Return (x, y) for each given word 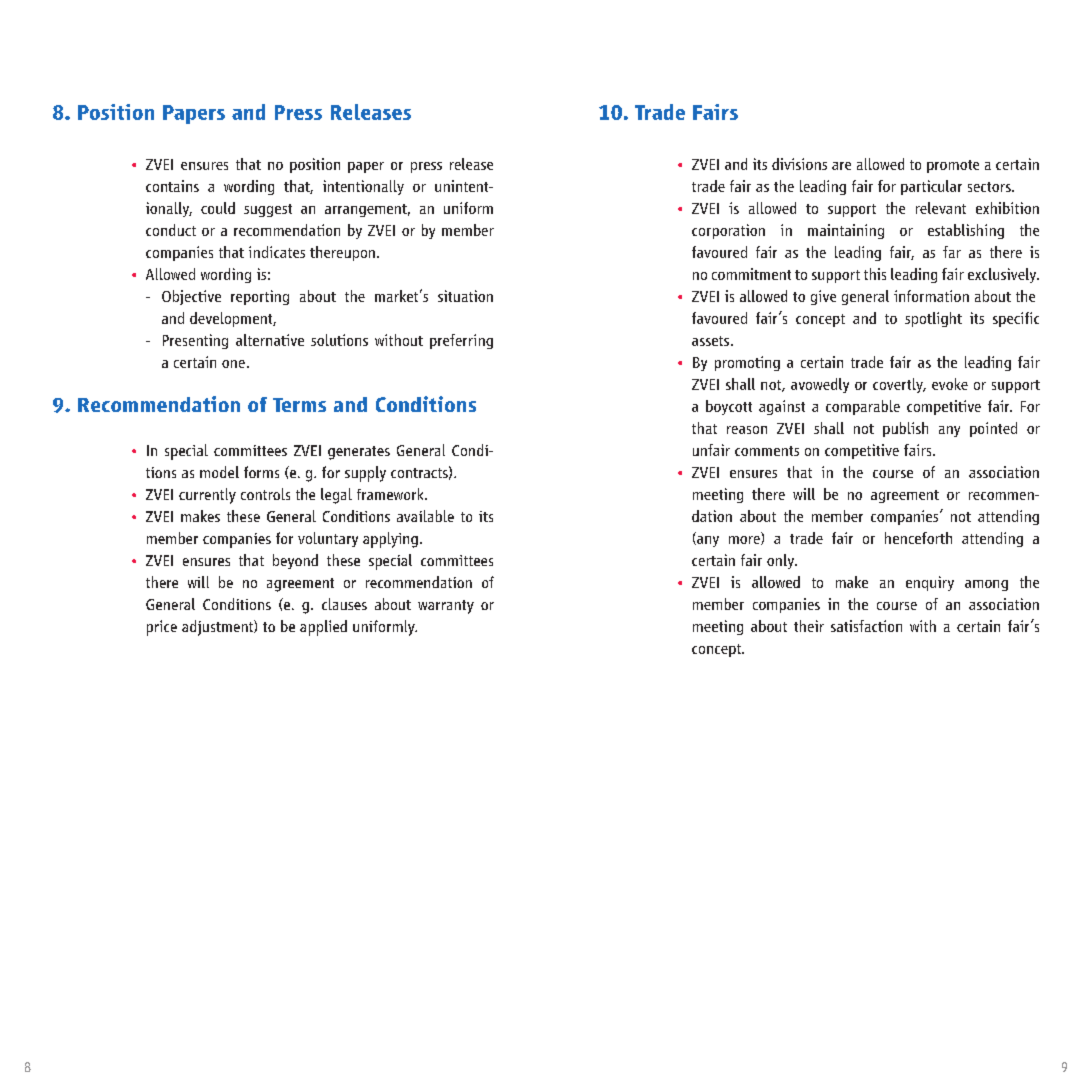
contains (172, 186)
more (745, 540)
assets (710, 341)
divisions (799, 164)
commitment (751, 274)
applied (323, 628)
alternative (270, 340)
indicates (277, 252)
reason (747, 430)
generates (359, 453)
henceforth (918, 538)
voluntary (328, 539)
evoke (950, 384)
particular (931, 187)
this (875, 274)
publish (905, 429)
